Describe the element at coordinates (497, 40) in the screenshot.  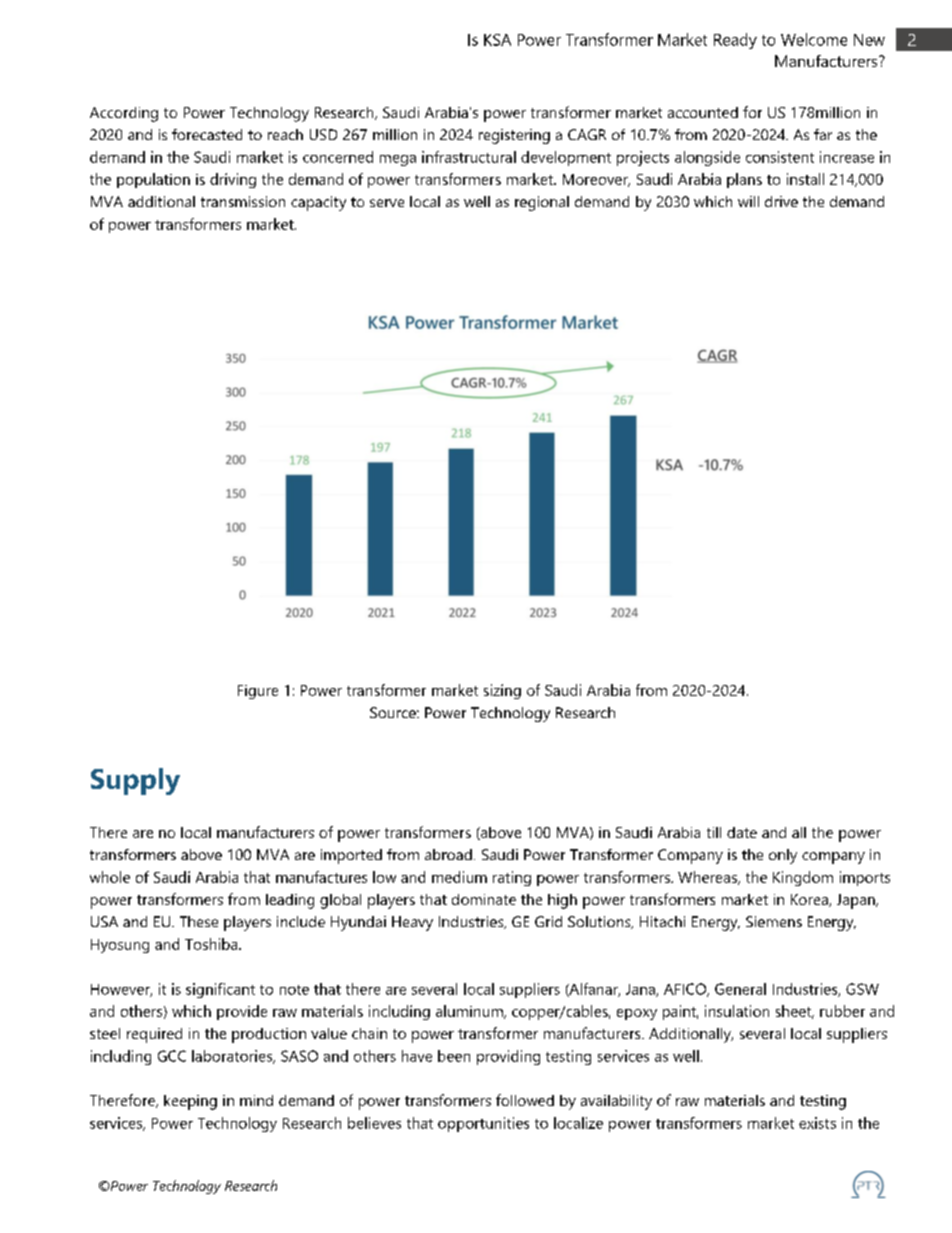
I see `KSA` at that location.
